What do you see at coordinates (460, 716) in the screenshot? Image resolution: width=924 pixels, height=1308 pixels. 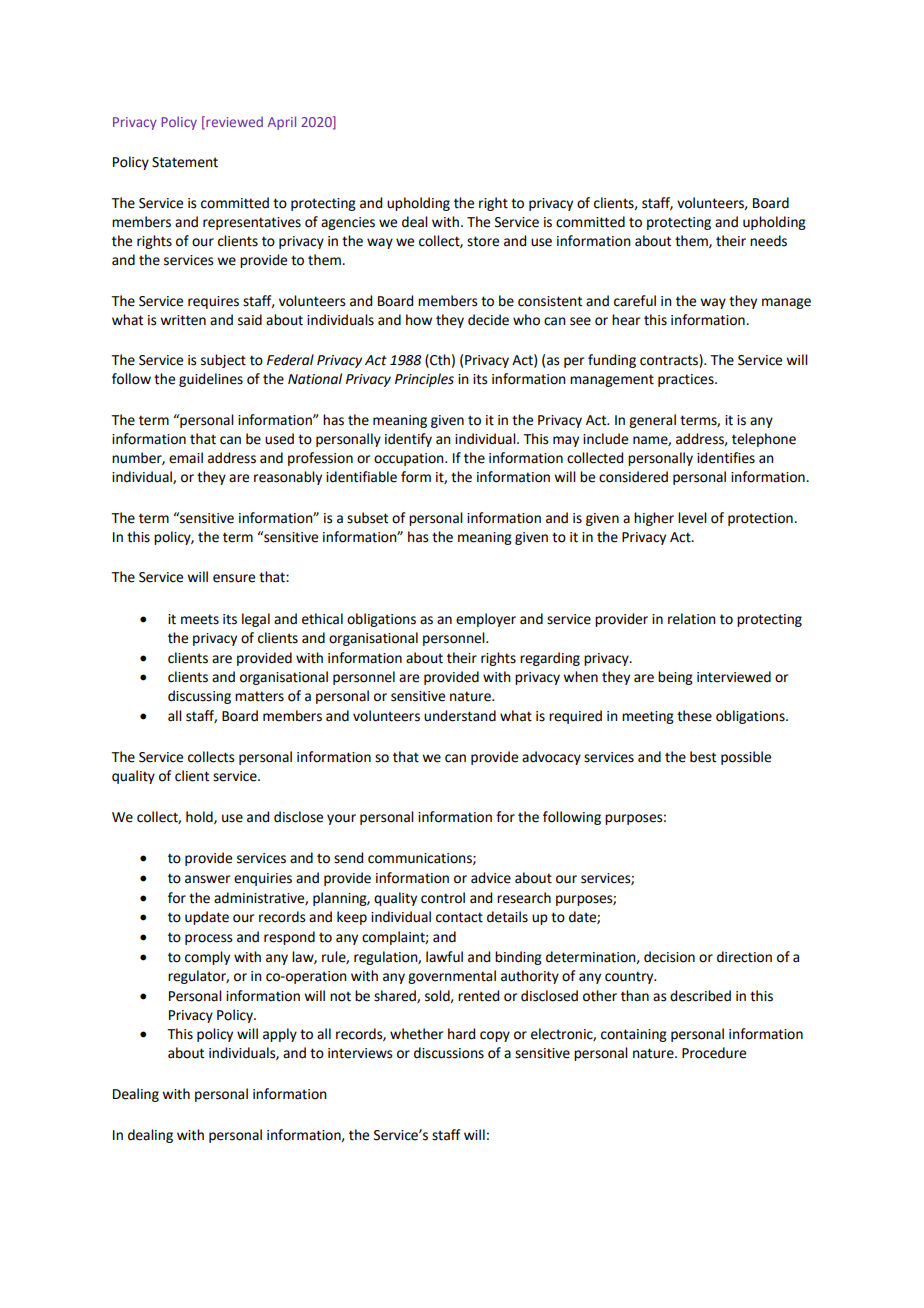 I see `understand` at bounding box center [460, 716].
